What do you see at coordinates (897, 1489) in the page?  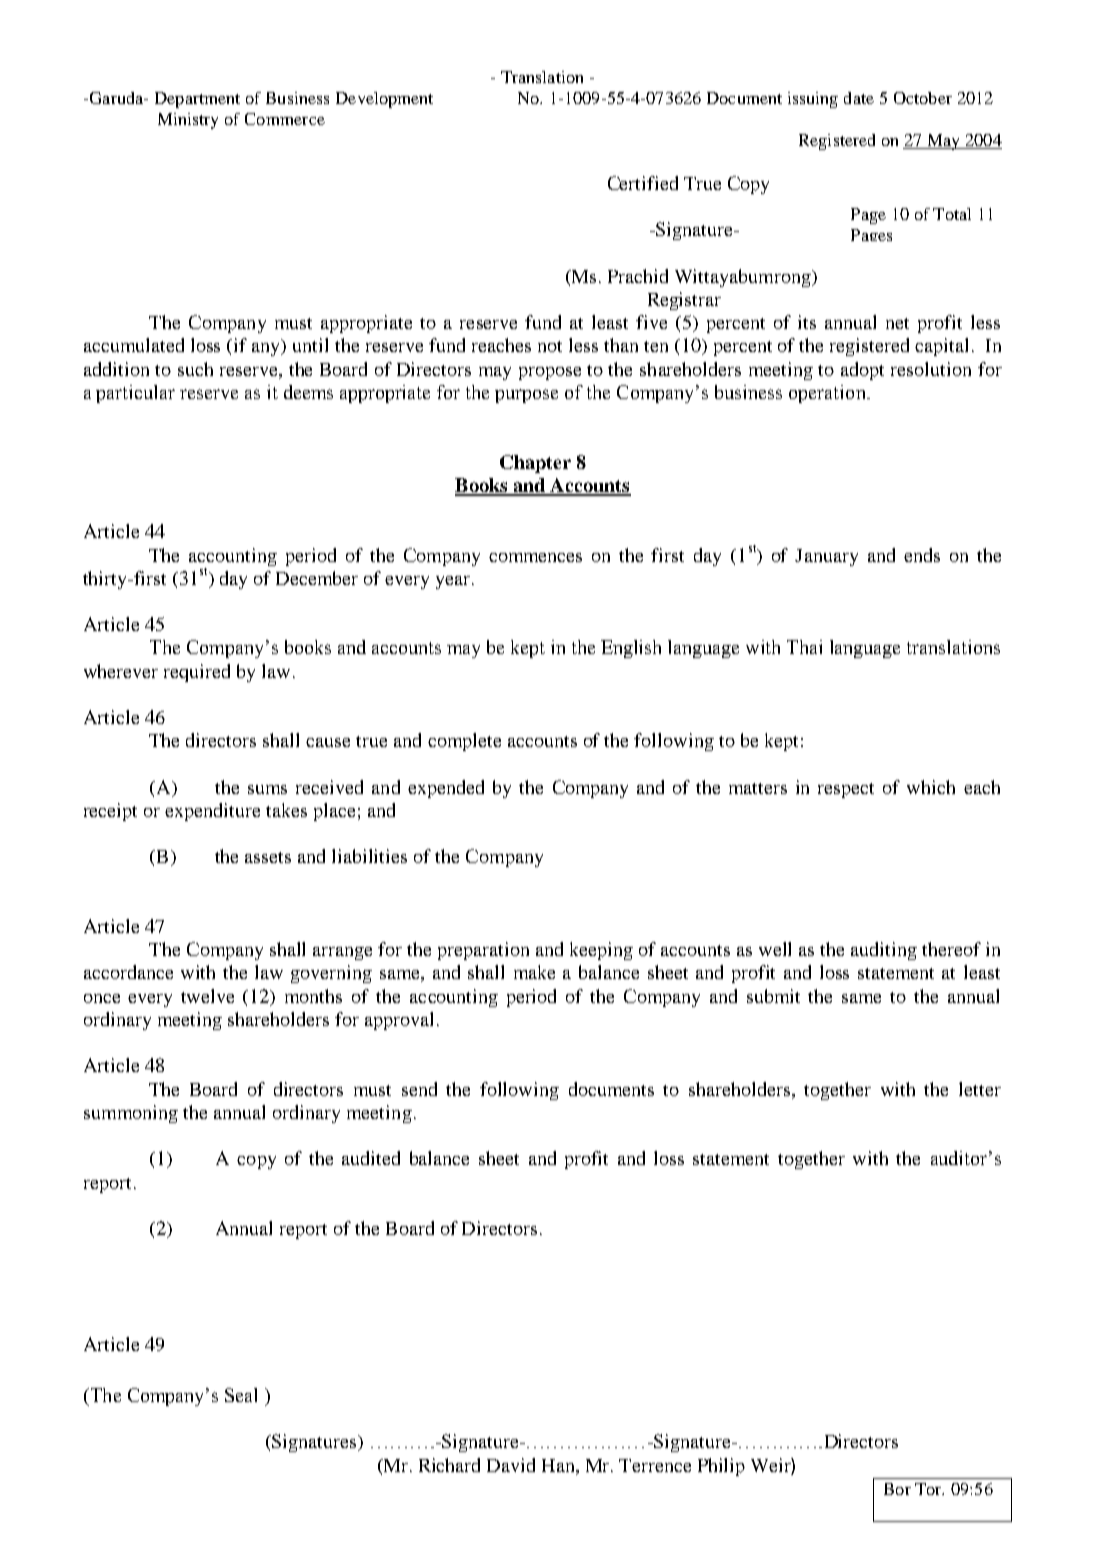 I see `Bor` at bounding box center [897, 1489].
